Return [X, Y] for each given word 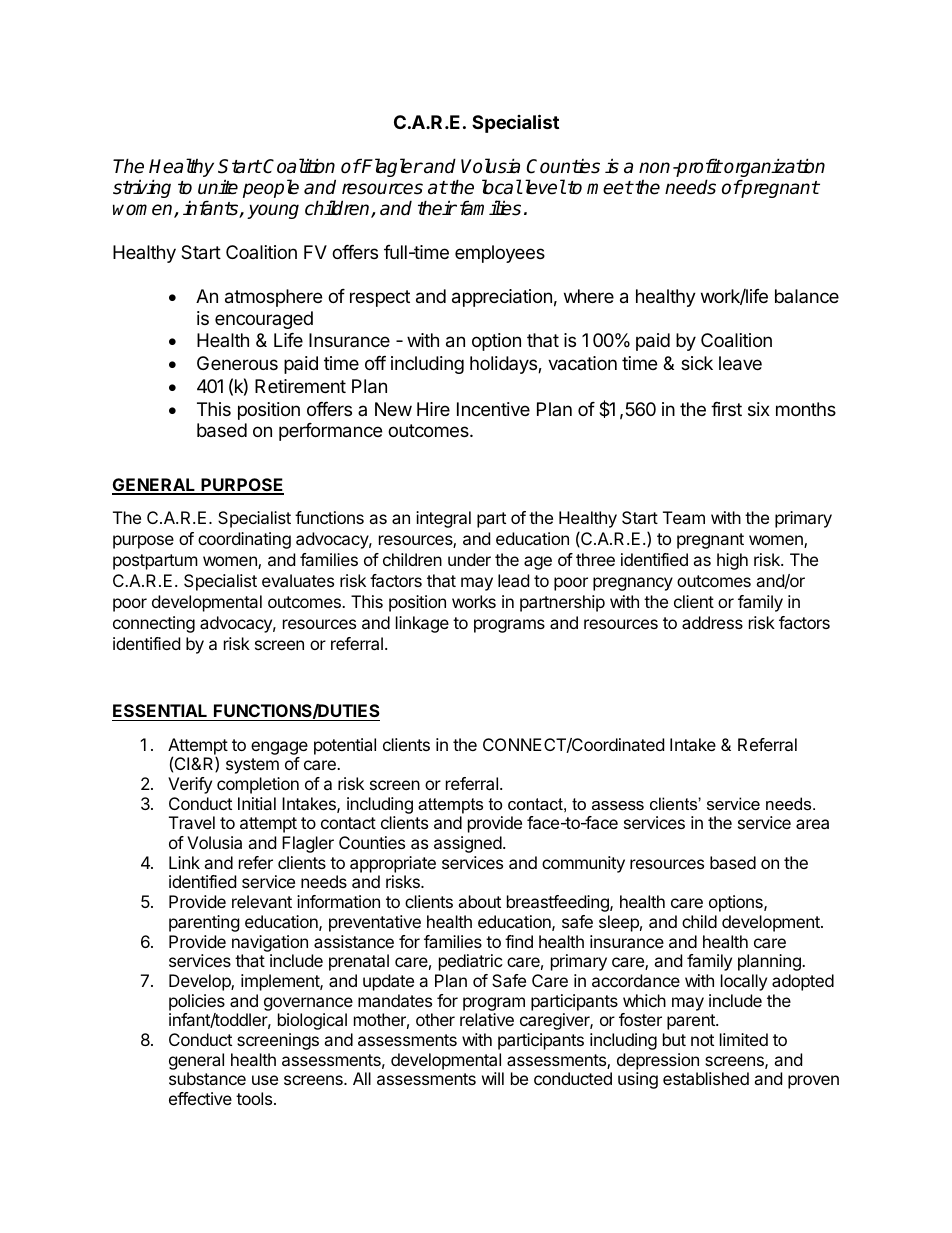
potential [345, 746]
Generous [237, 363]
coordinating [244, 540]
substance [207, 1078]
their [437, 208]
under [469, 559]
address [712, 622]
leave [740, 363]
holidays [504, 365]
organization [773, 169]
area [812, 824]
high [732, 561]
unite [218, 187]
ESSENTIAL [160, 710]
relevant [262, 901]
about [479, 901]
